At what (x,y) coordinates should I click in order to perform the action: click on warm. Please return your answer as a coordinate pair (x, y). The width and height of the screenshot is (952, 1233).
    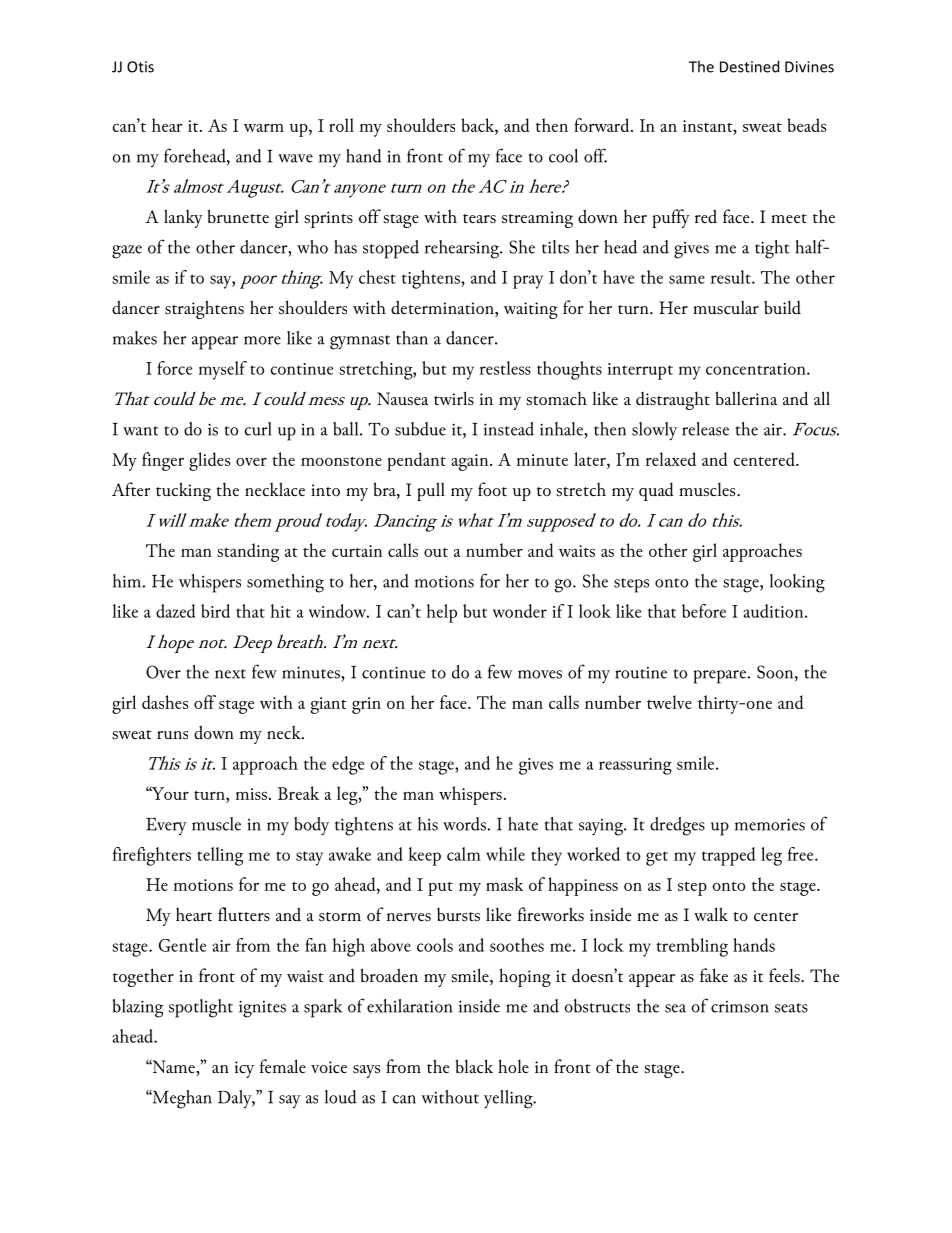
    Looking at the image, I should click on (264, 128).
